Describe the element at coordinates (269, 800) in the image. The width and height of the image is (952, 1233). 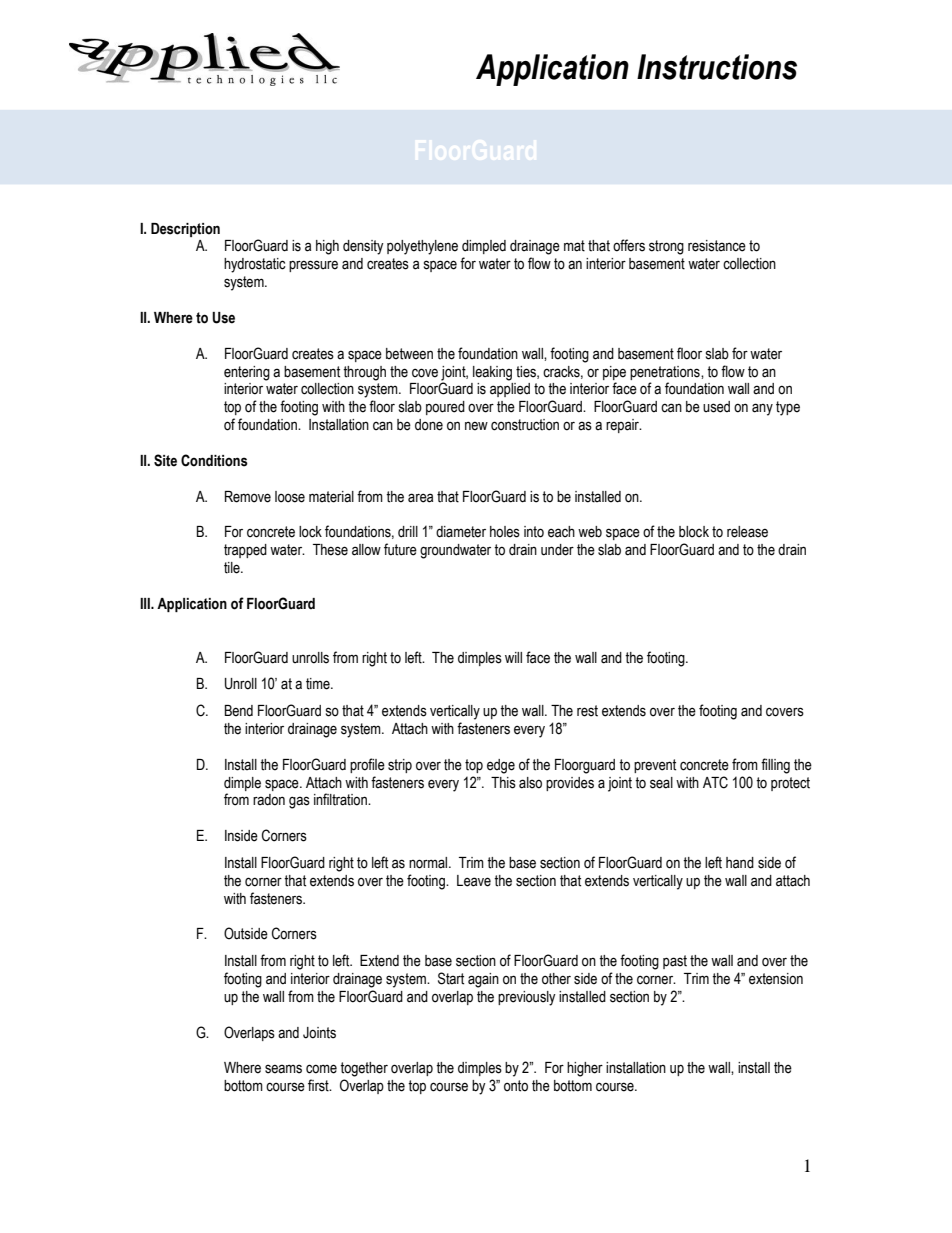
I see `radon` at that location.
